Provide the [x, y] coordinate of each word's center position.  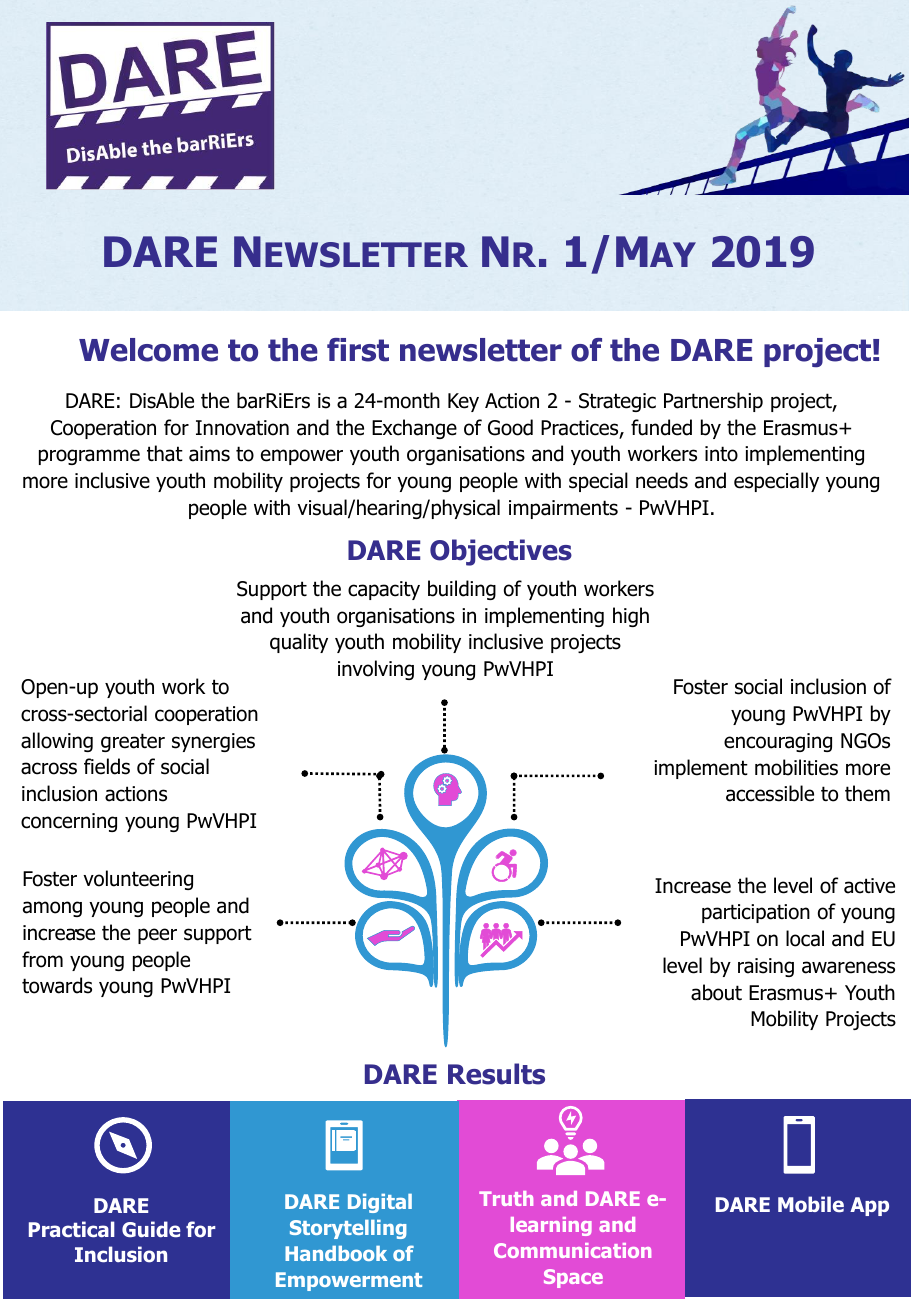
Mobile [811, 1204]
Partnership [713, 402]
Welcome [148, 350]
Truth [506, 1198]
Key [463, 402]
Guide [151, 1229]
